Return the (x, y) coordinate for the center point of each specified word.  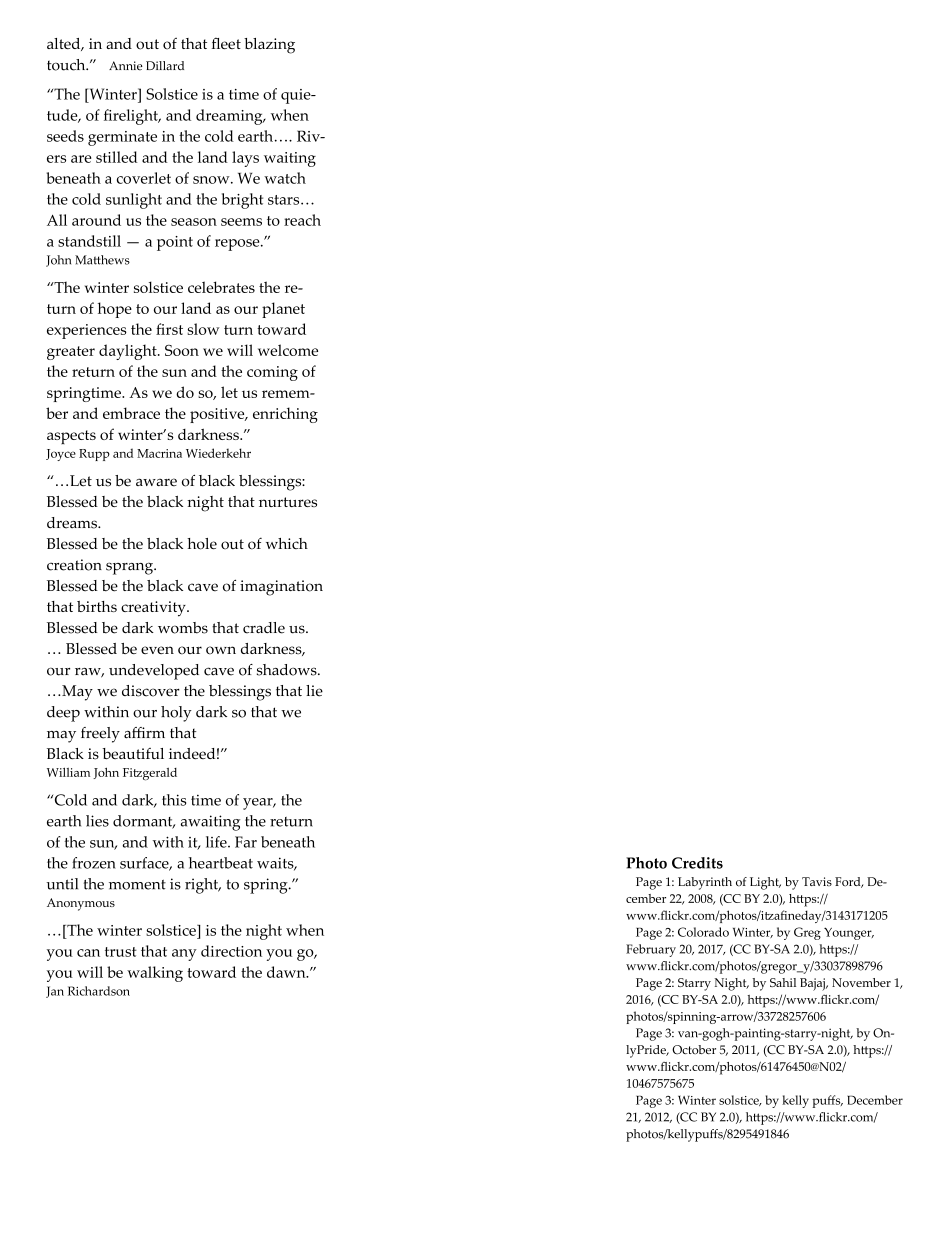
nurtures (288, 502)
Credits (697, 863)
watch (285, 178)
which (287, 543)
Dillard (165, 65)
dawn (287, 972)
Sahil (783, 982)
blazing (269, 46)
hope (115, 310)
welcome (288, 350)
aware (156, 482)
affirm (144, 733)
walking (155, 974)
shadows (288, 670)
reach (302, 220)
